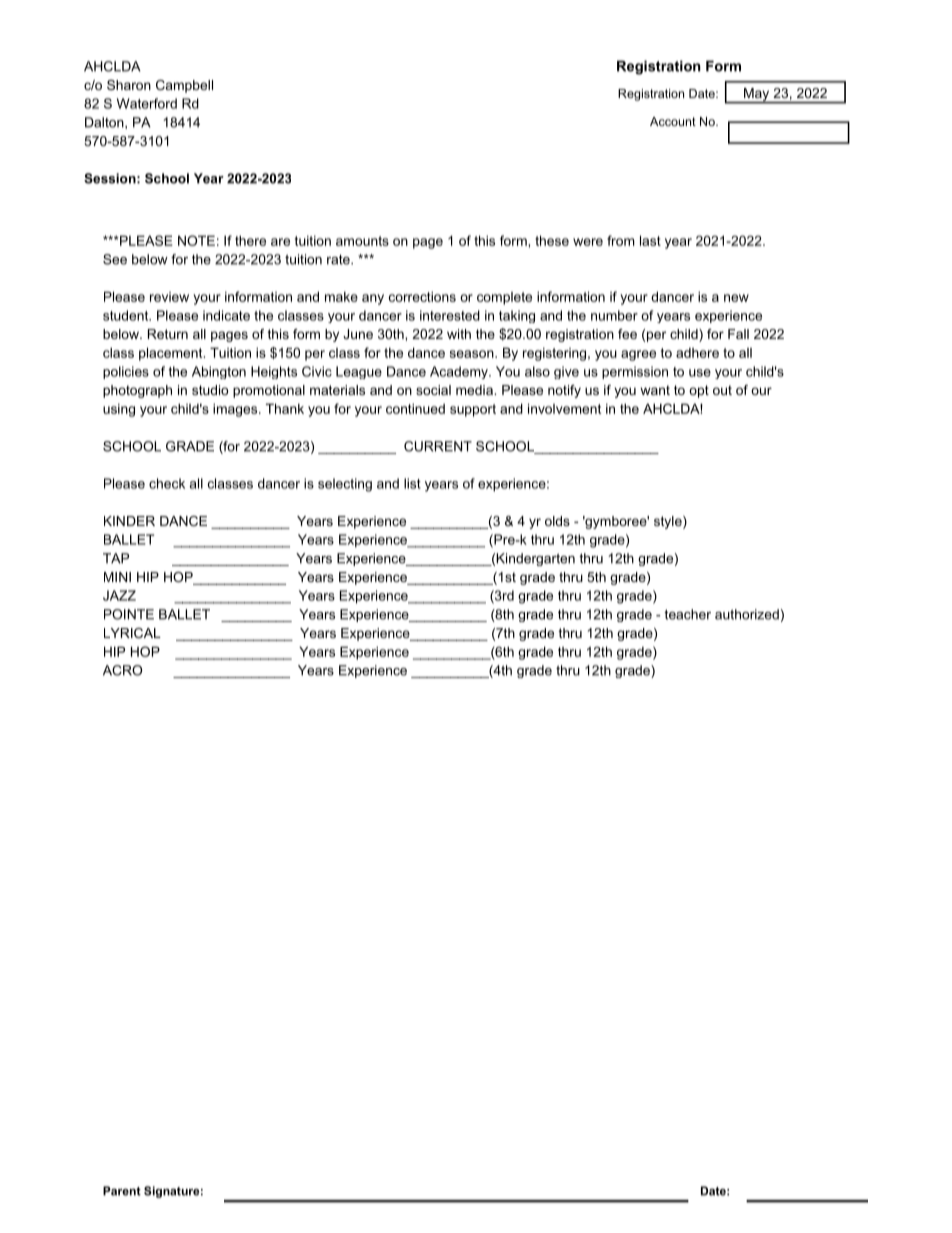 The height and width of the image is (1233, 952). Describe the element at coordinates (673, 121) in the image. I see `Account` at that location.
